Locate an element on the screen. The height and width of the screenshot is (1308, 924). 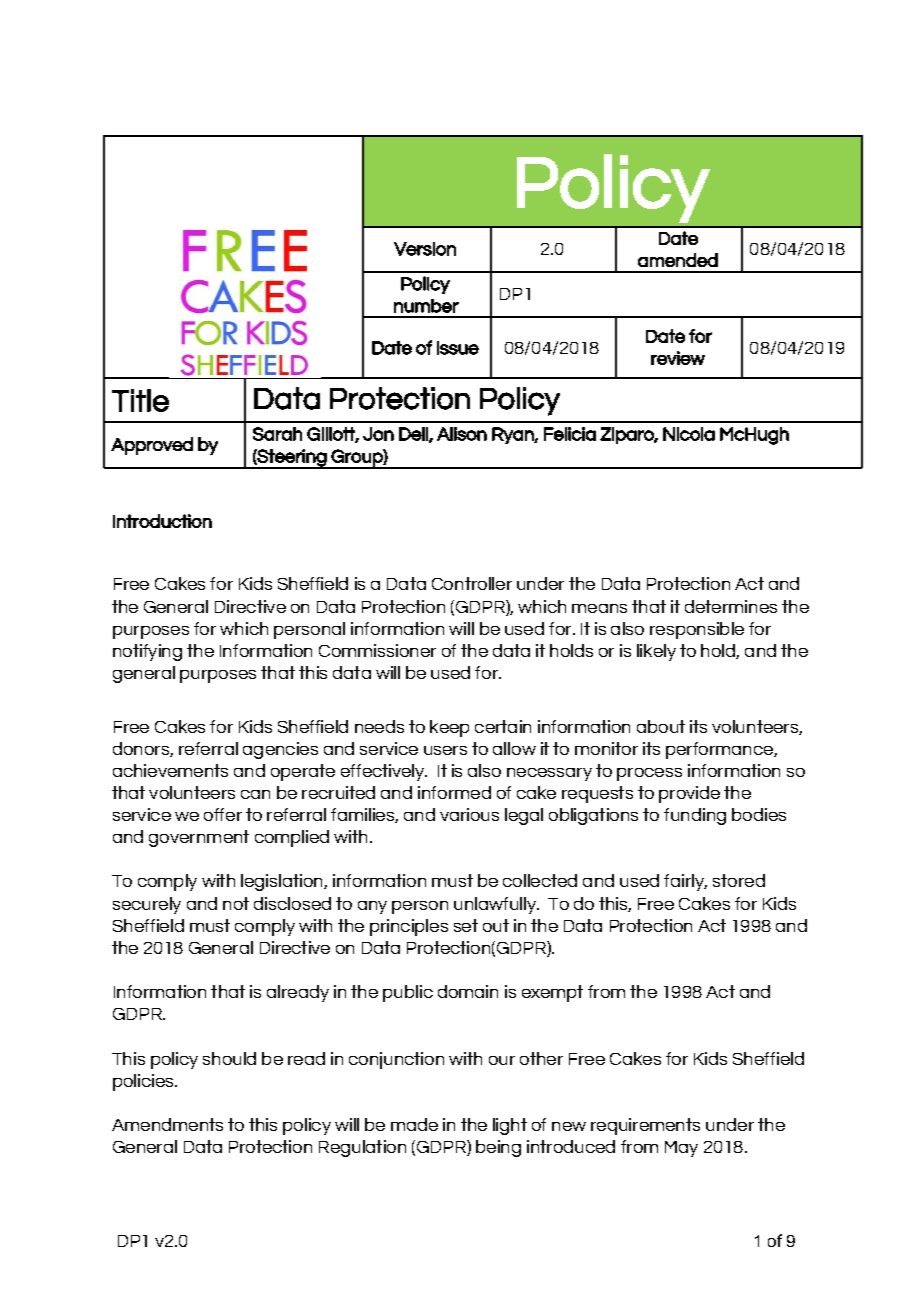
Title is located at coordinates (140, 400).
